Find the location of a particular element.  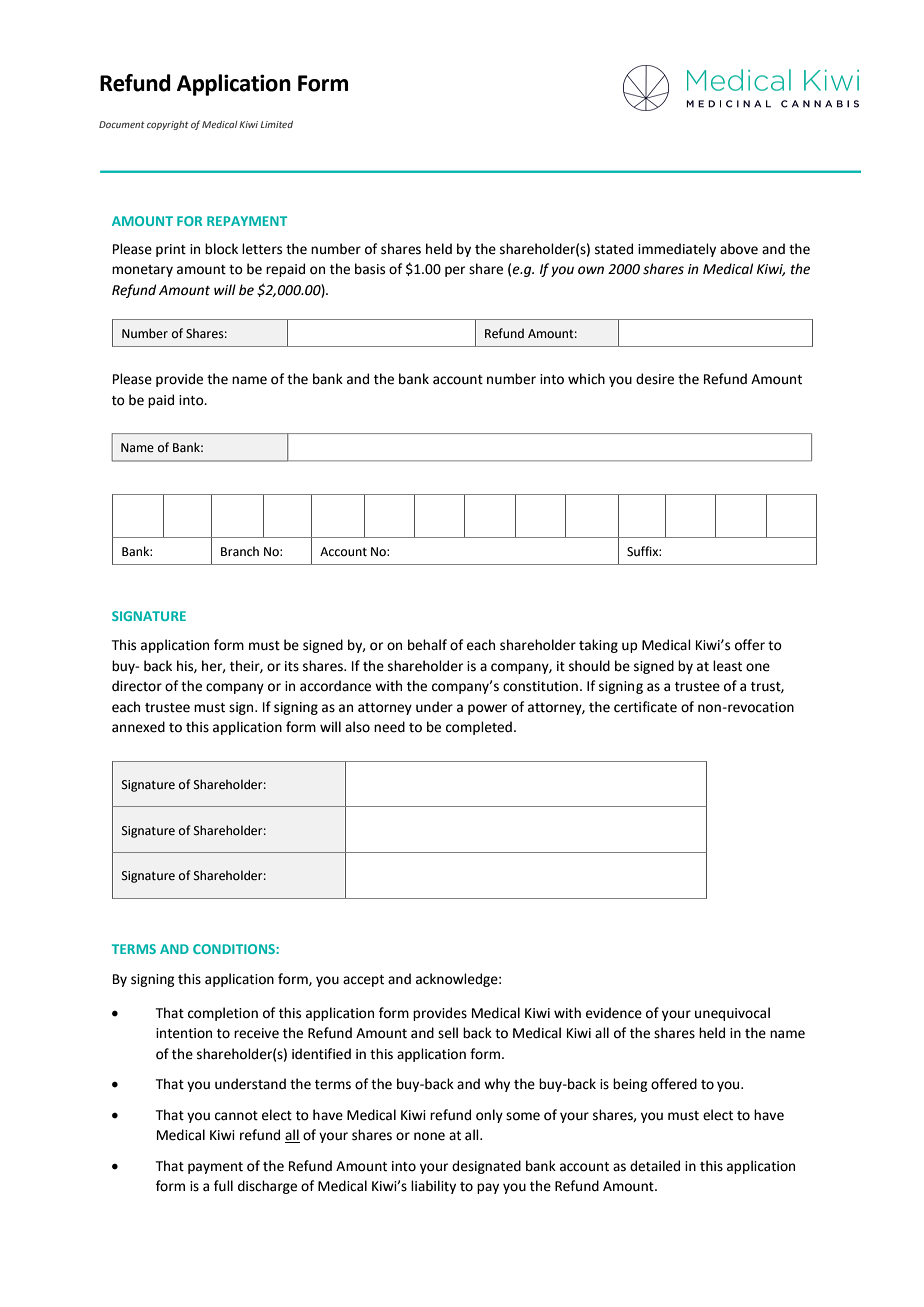

desire is located at coordinates (655, 379).
